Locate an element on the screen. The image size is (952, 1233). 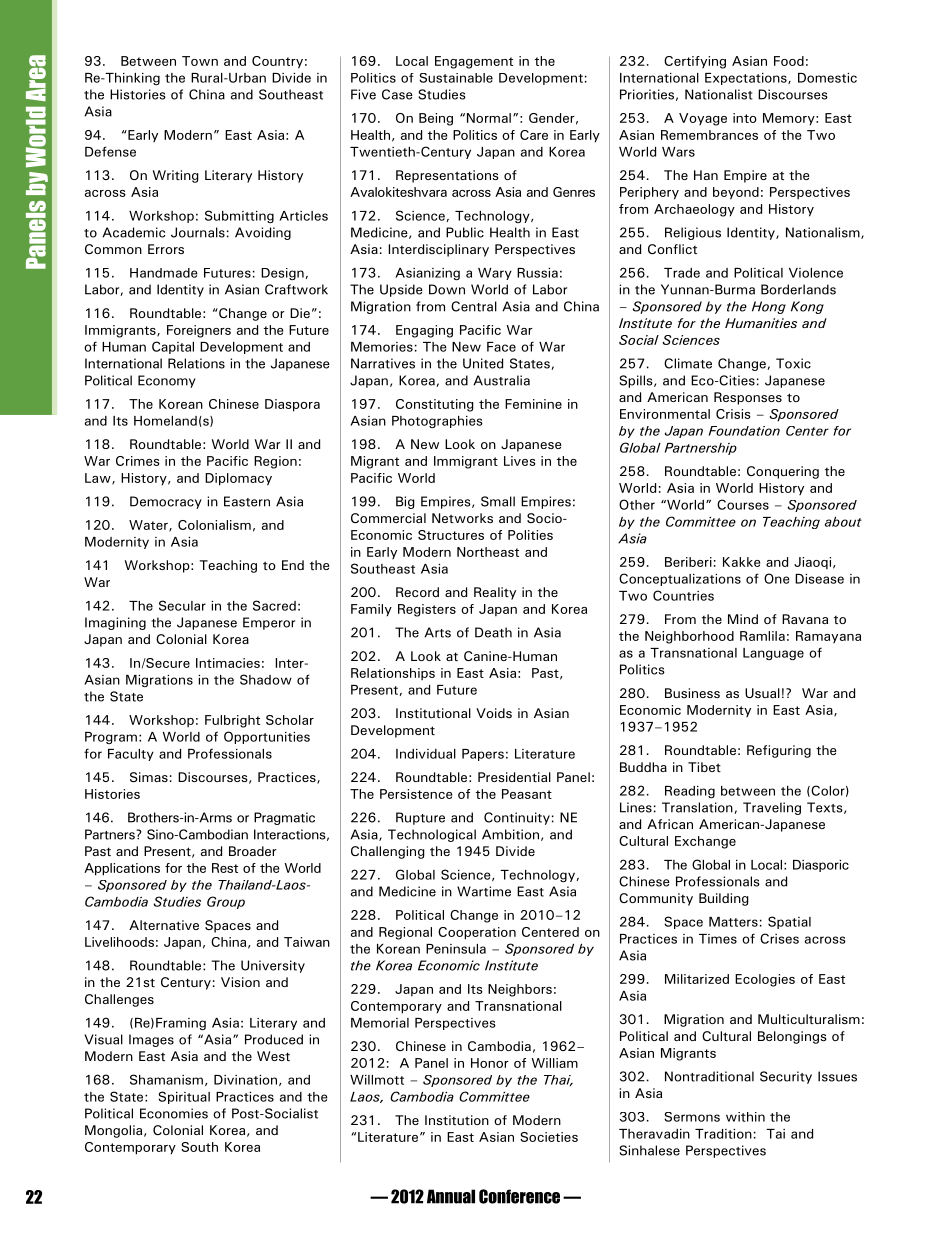
Expectations is located at coordinates (747, 79).
